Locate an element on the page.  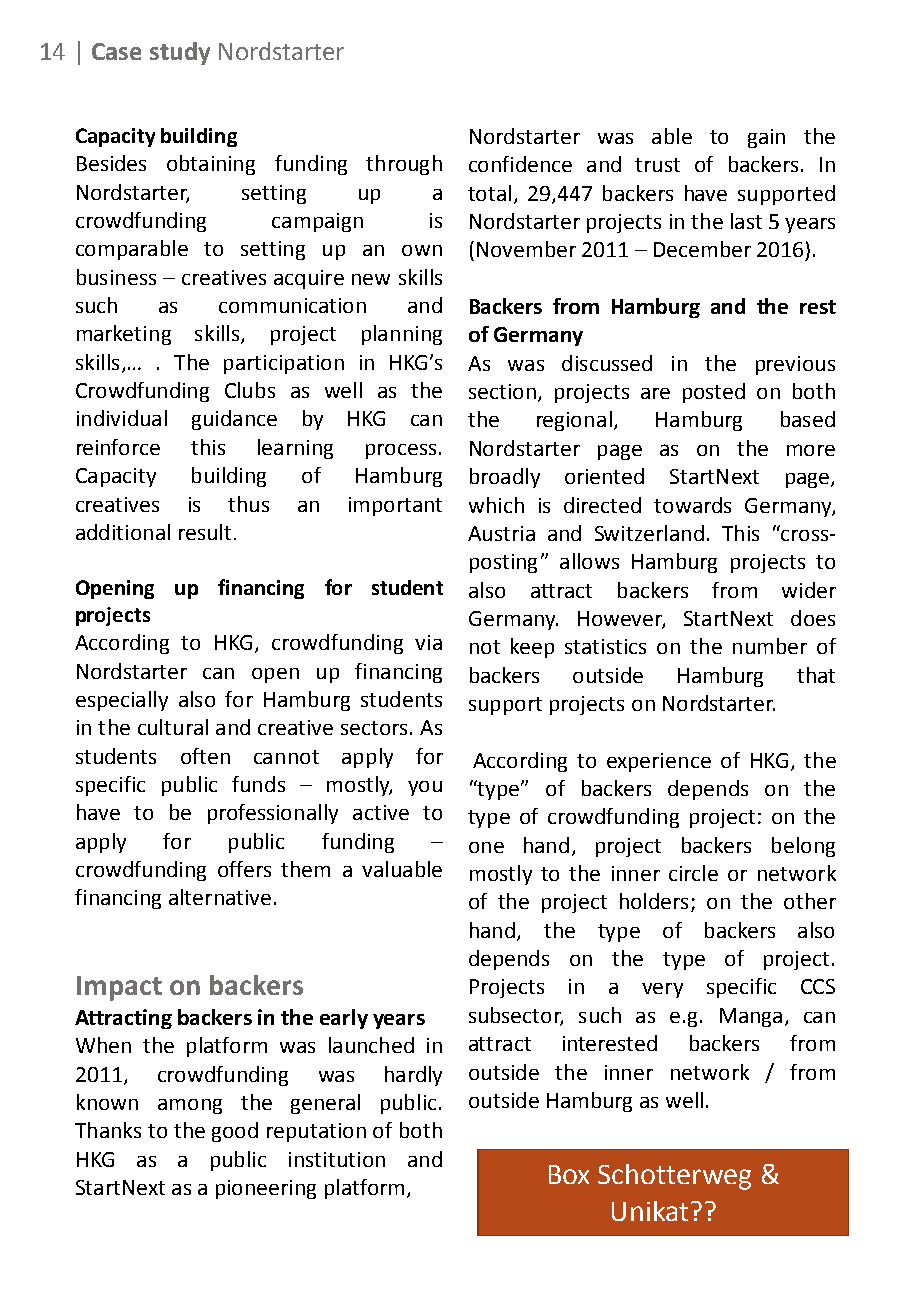
through is located at coordinates (404, 165).
